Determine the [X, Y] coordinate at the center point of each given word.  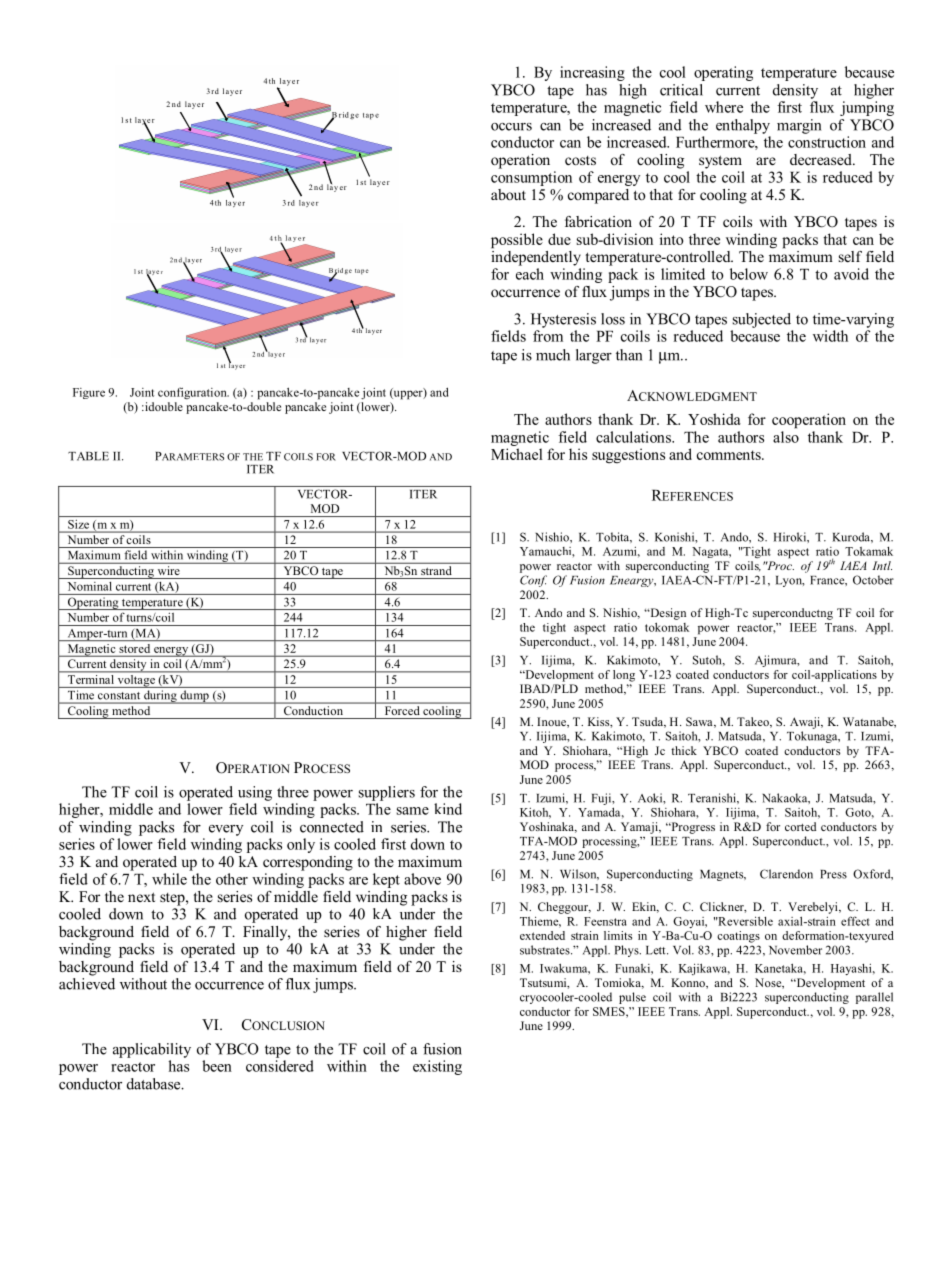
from [548, 336]
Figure [89, 393]
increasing [592, 73]
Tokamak [869, 551]
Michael [517, 454]
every [226, 830]
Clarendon [786, 874]
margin [799, 126]
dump [194, 697]
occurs [511, 127]
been [217, 1066]
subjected [762, 320]
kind [448, 809]
